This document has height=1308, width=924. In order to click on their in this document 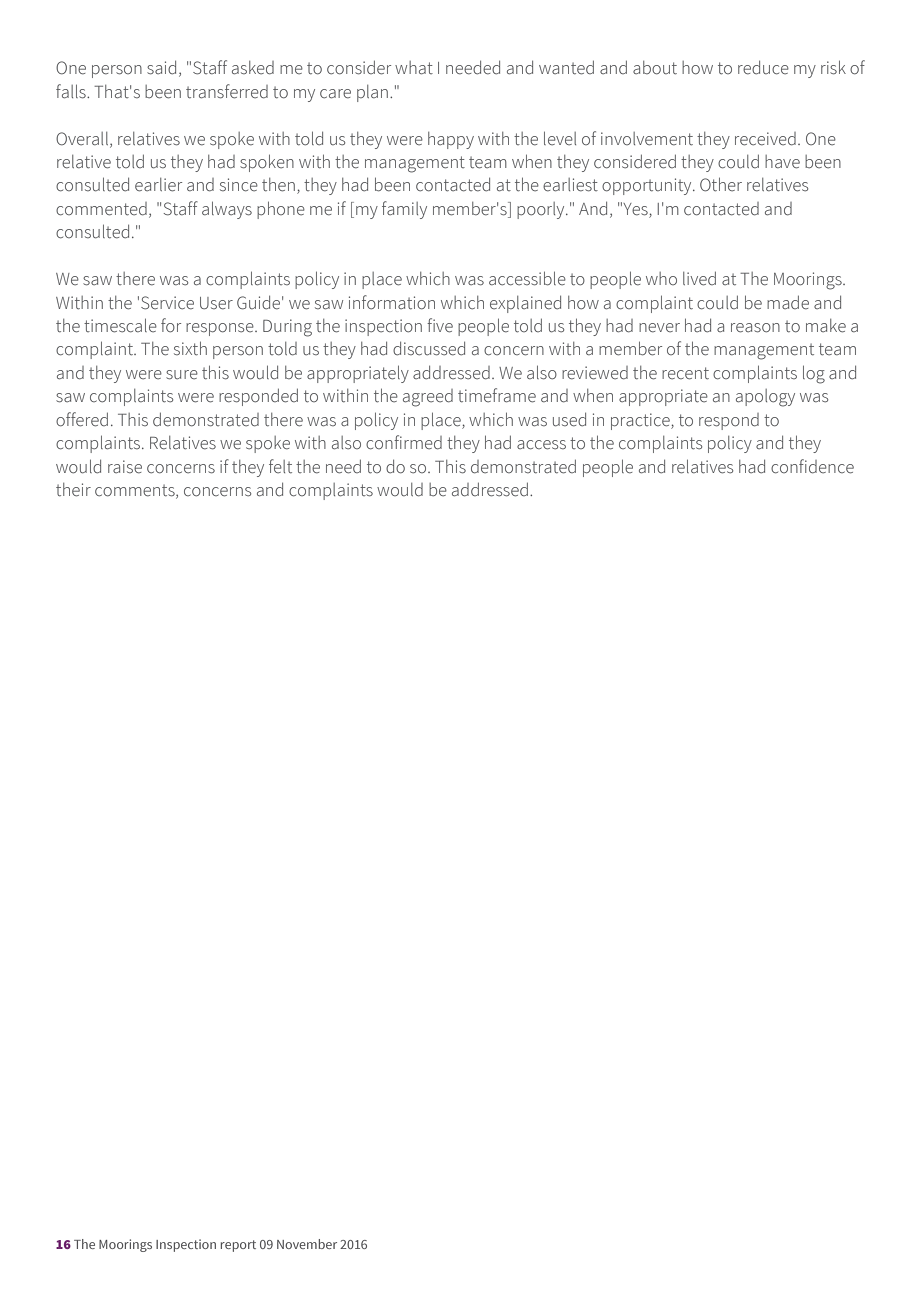, I will do `click(73, 490)`.
